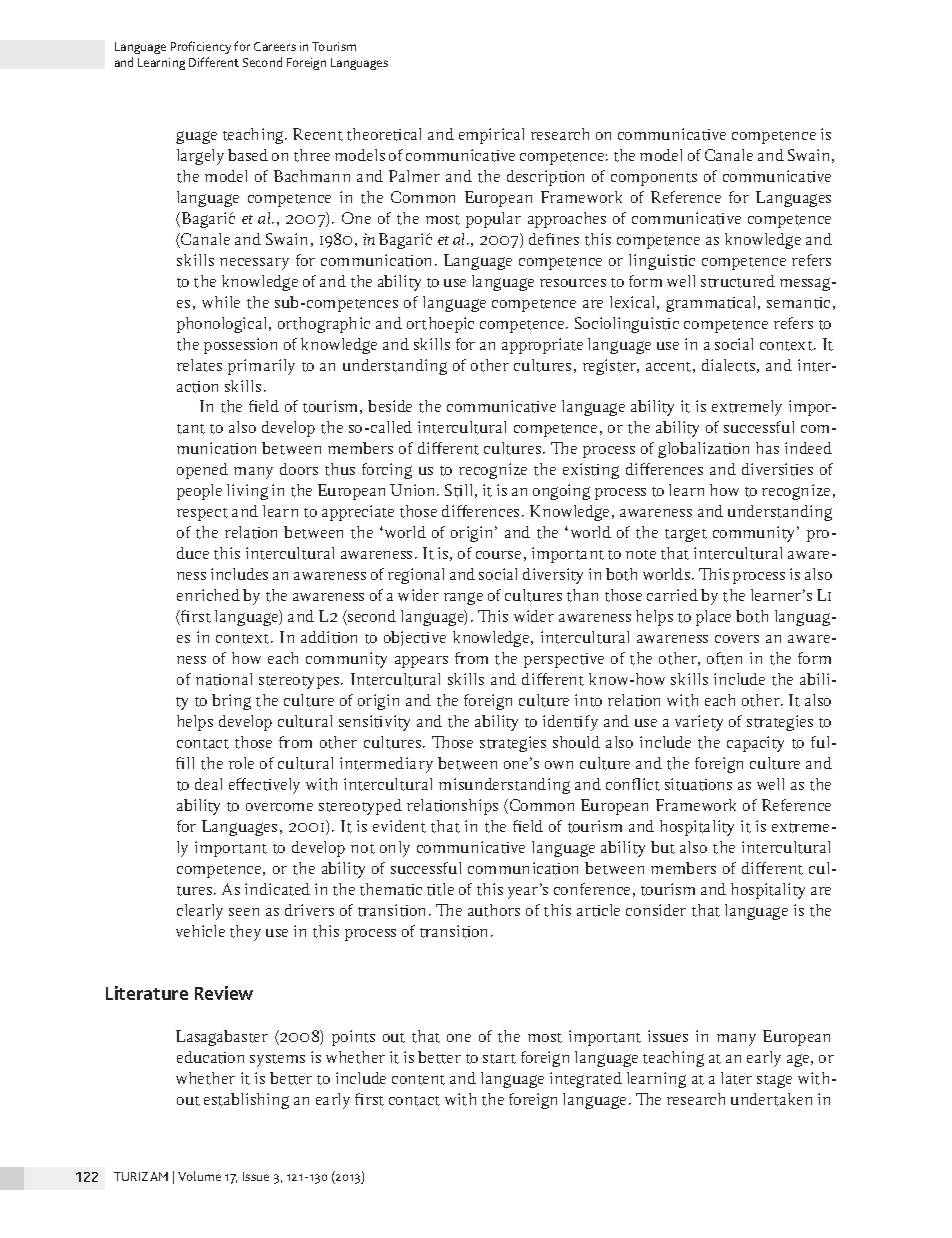  What do you see at coordinates (418, 1080) in the image?
I see `content` at bounding box center [418, 1080].
